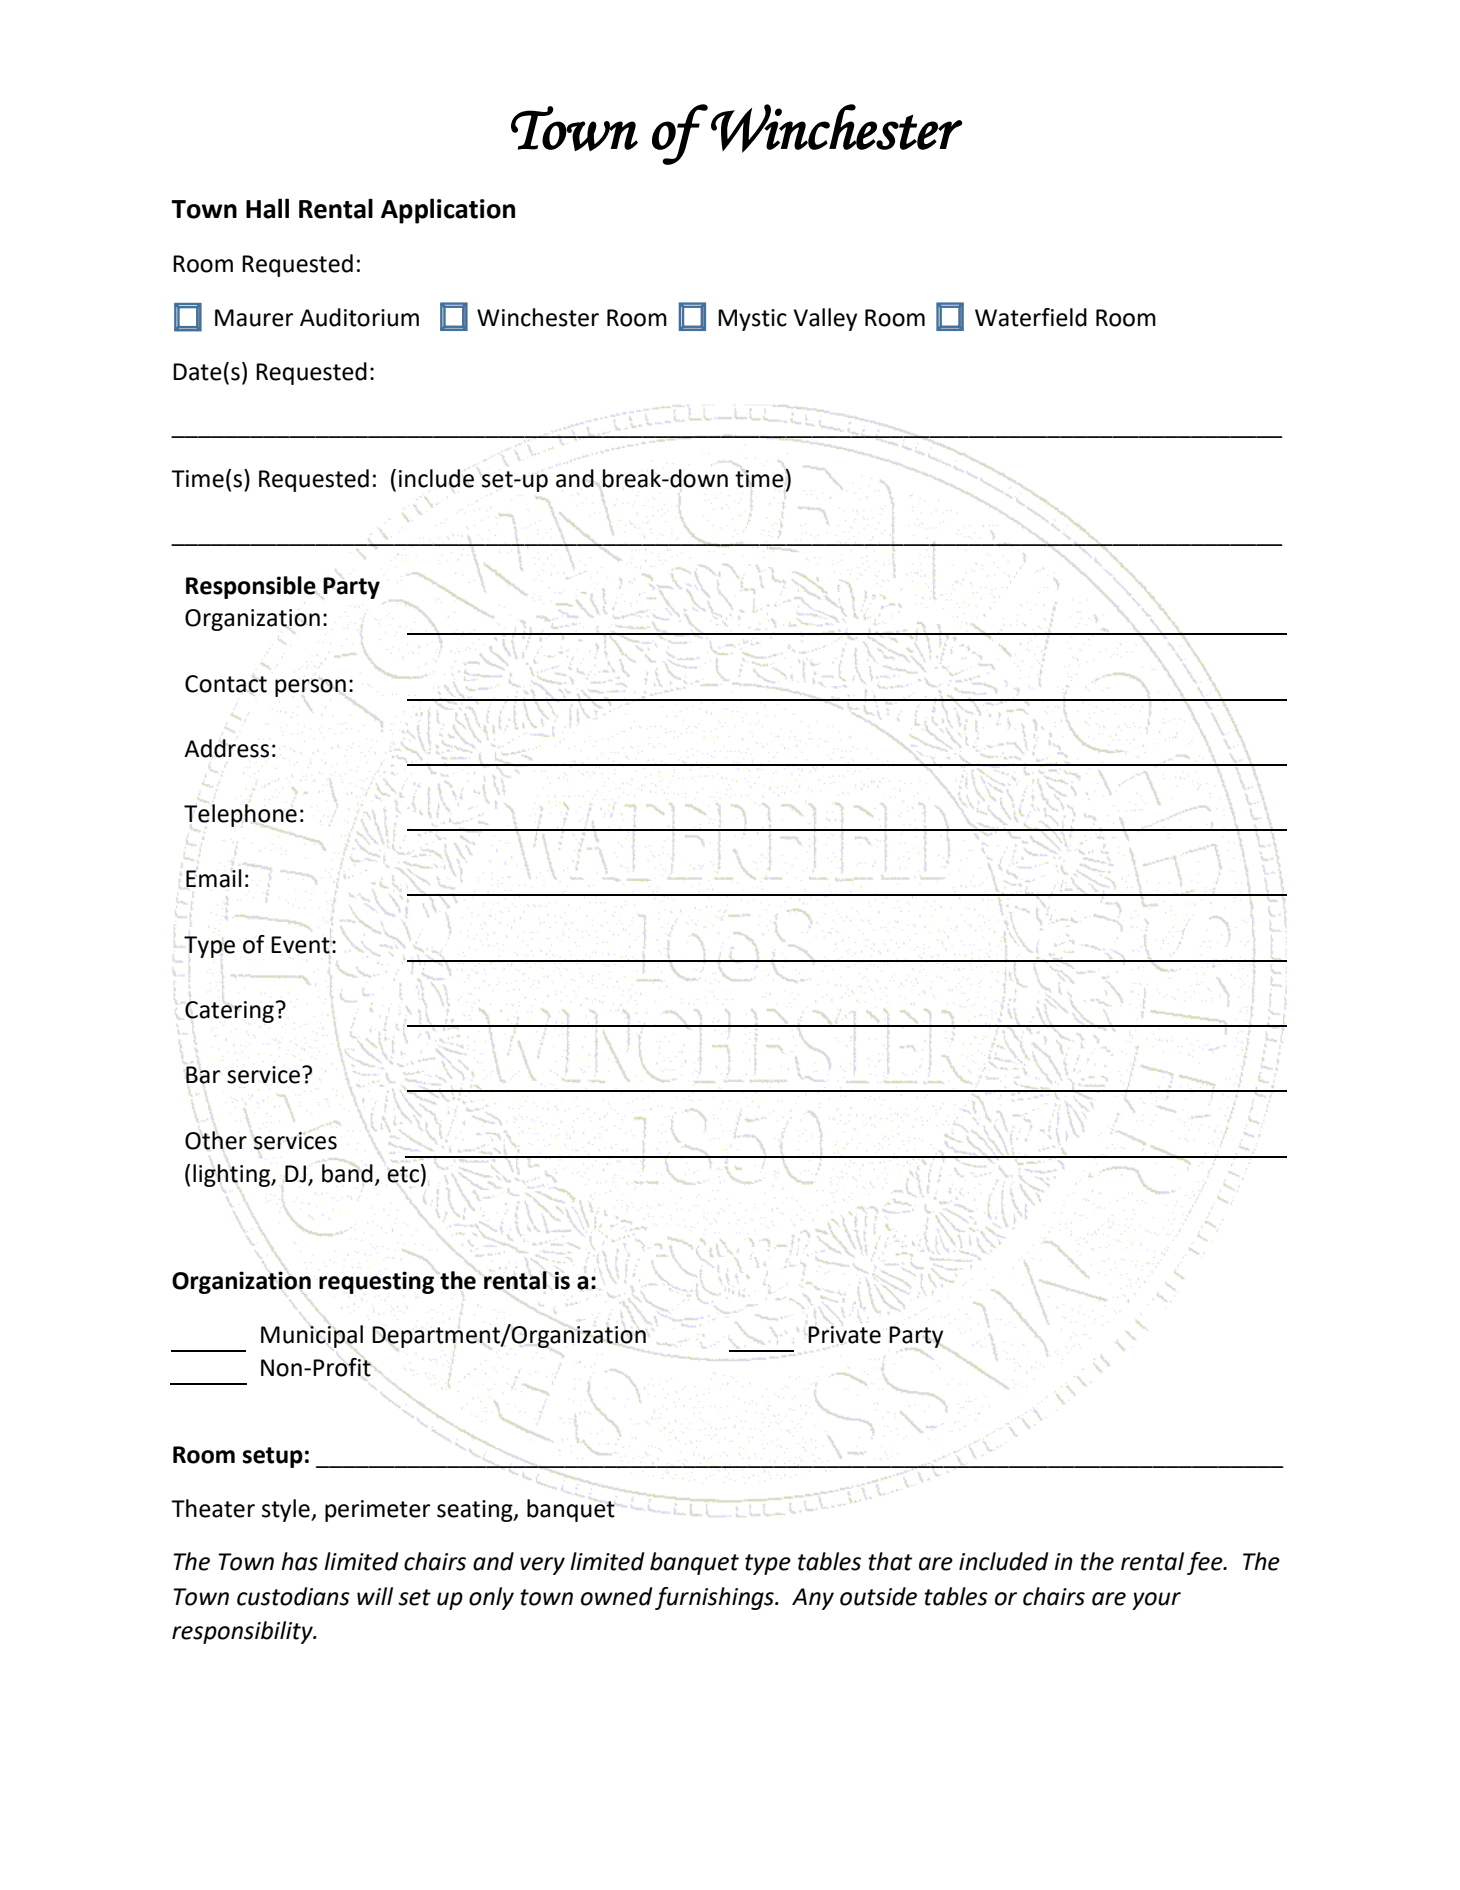 Image resolution: width=1460 pixels, height=1890 pixels. Describe the element at coordinates (240, 816) in the screenshot. I see `Telephone` at that location.
